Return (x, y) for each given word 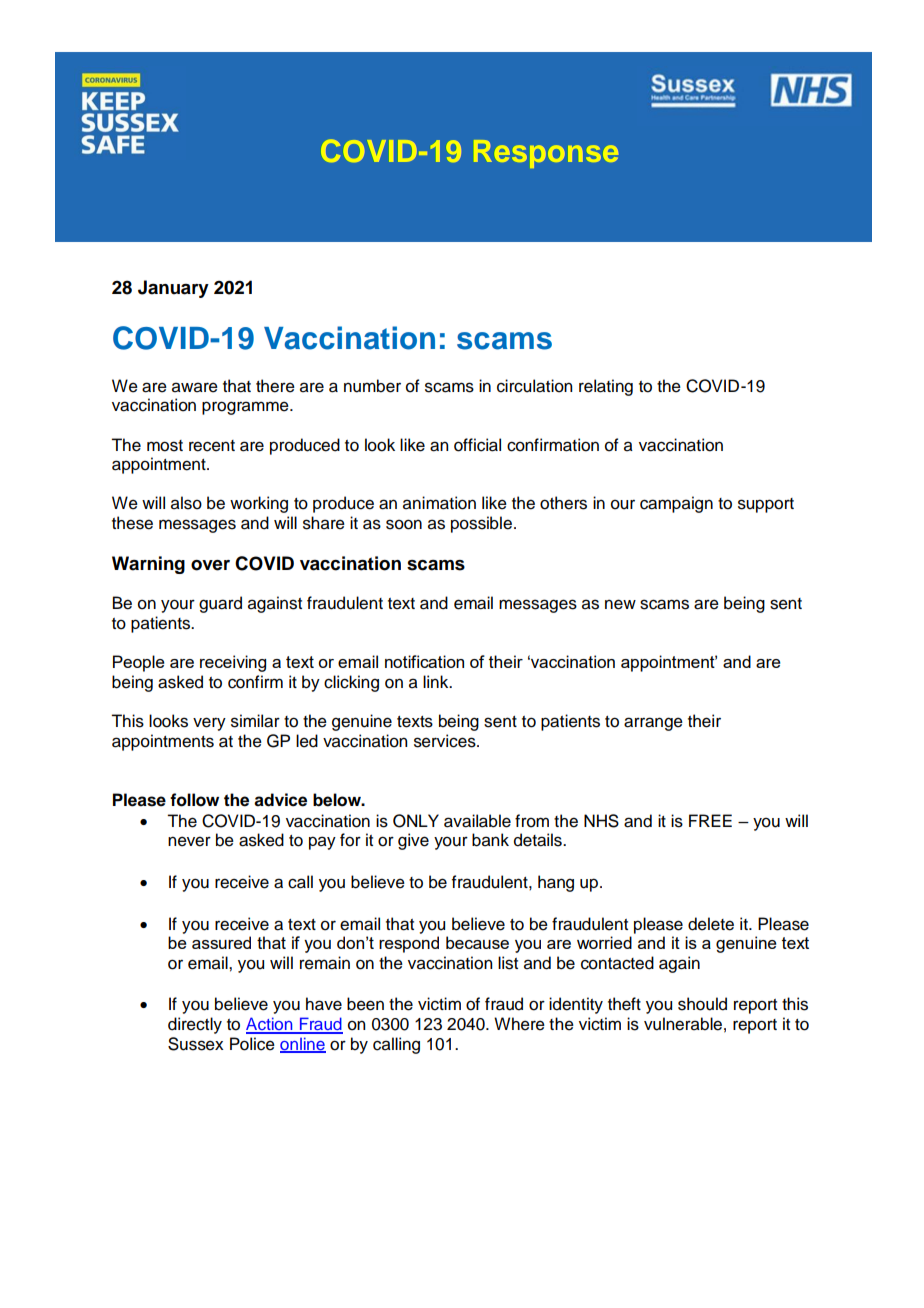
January (173, 289)
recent (212, 446)
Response (546, 154)
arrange (653, 724)
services (446, 741)
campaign (676, 504)
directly (195, 1025)
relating (606, 387)
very (209, 724)
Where (519, 1024)
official (477, 445)
